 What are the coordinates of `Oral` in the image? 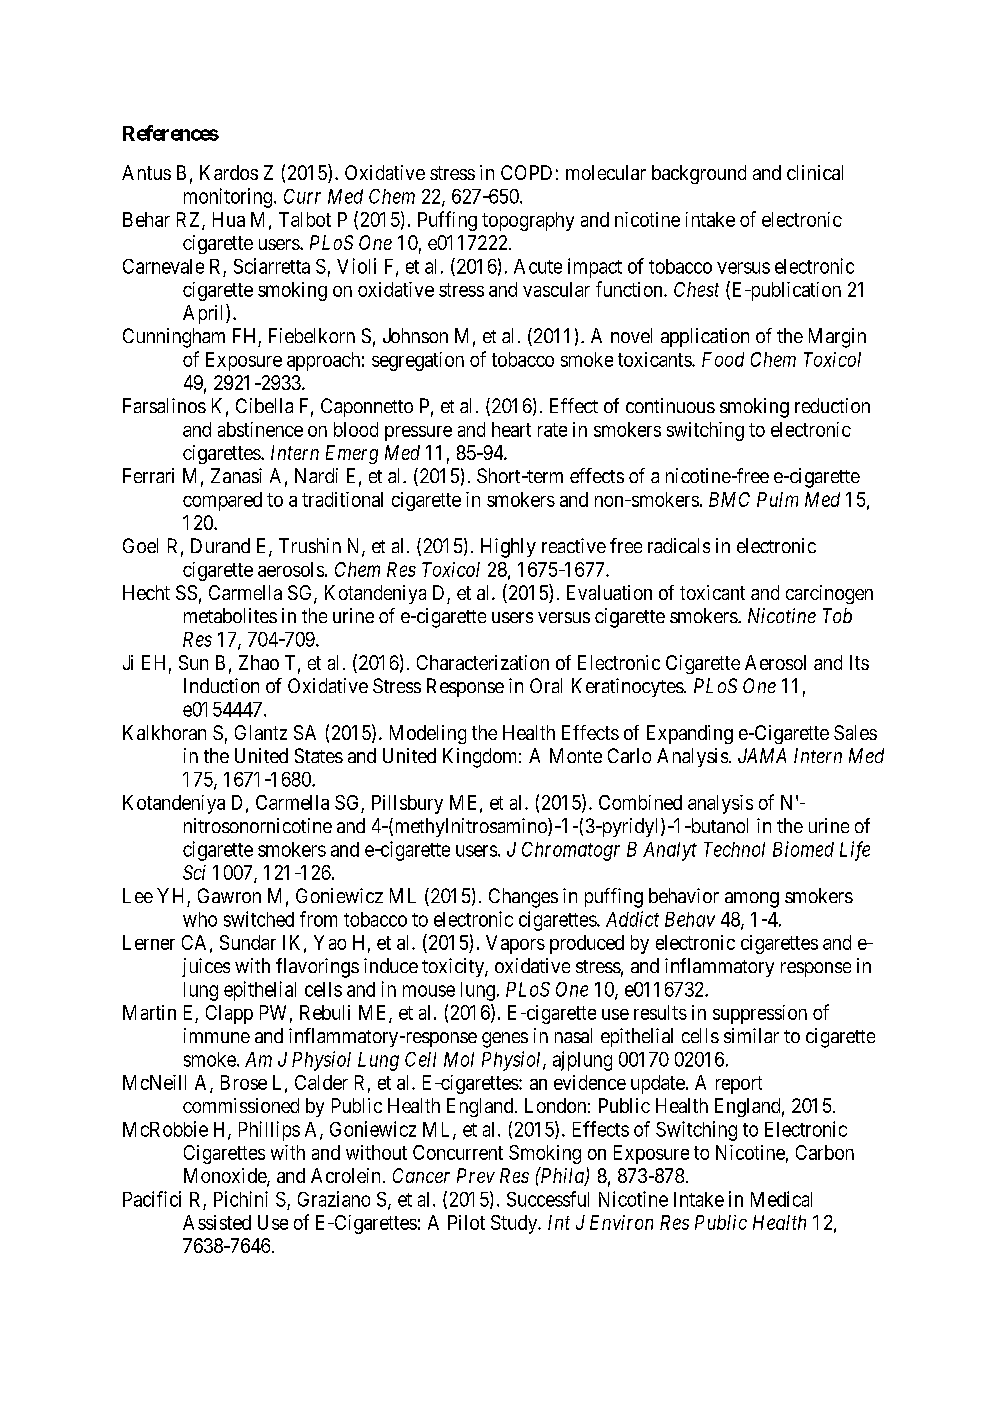 It's located at (546, 685).
